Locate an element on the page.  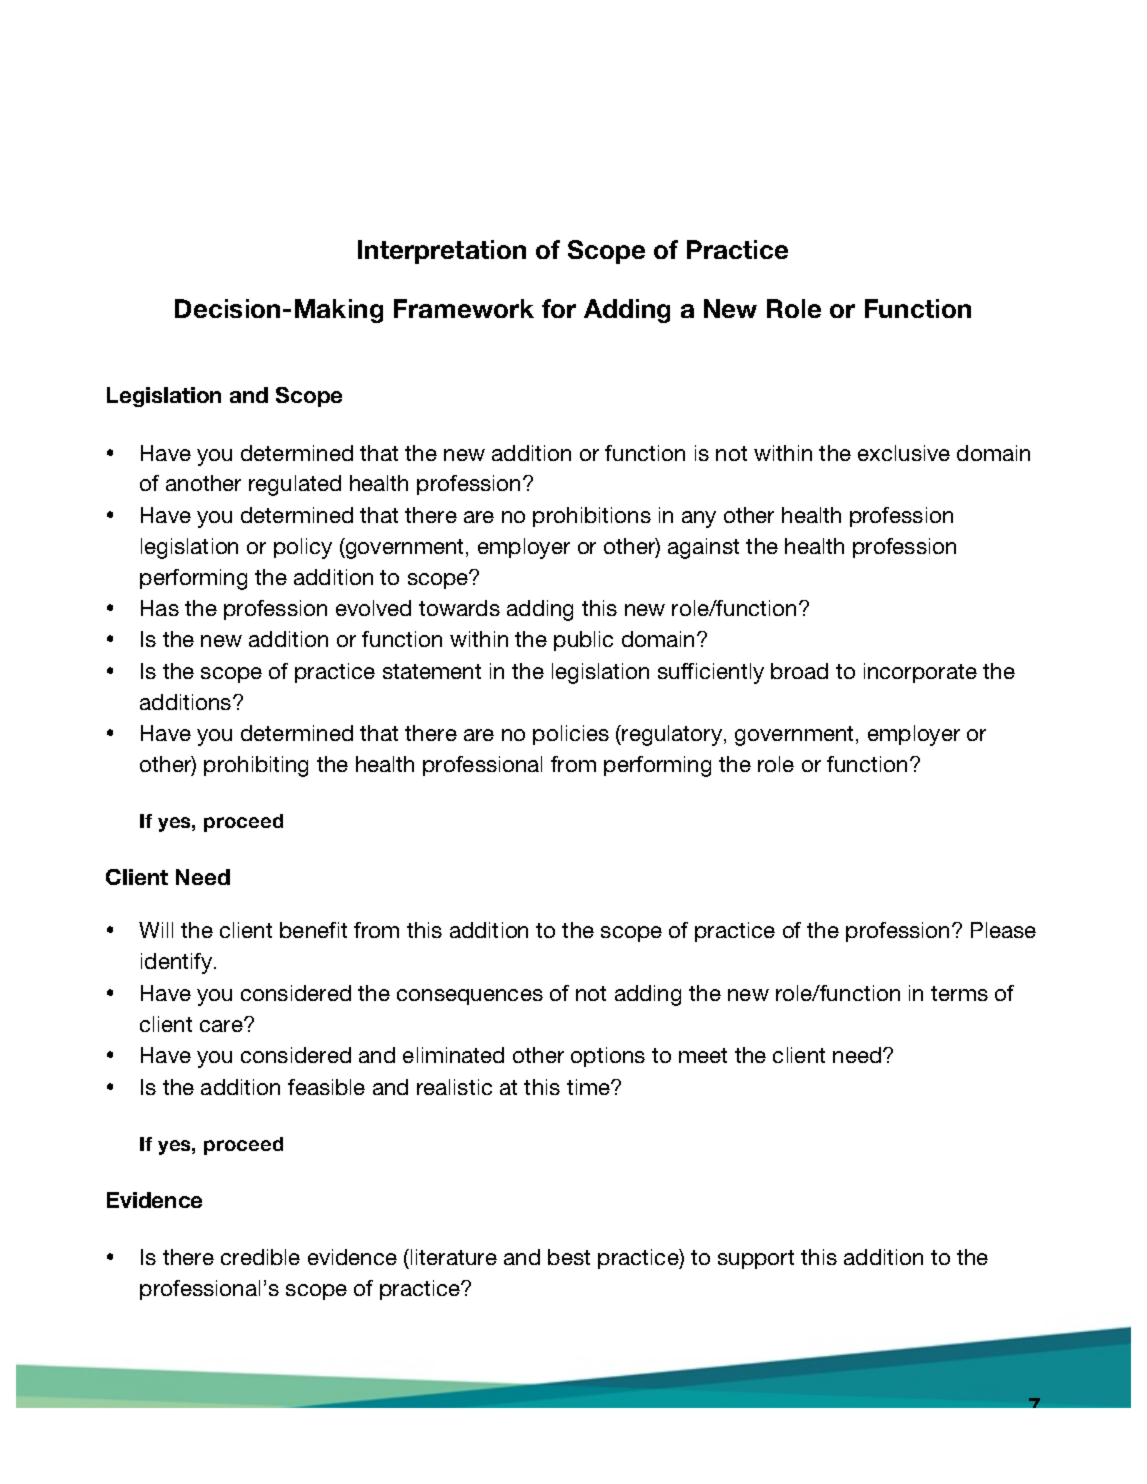
policies is located at coordinates (571, 735).
